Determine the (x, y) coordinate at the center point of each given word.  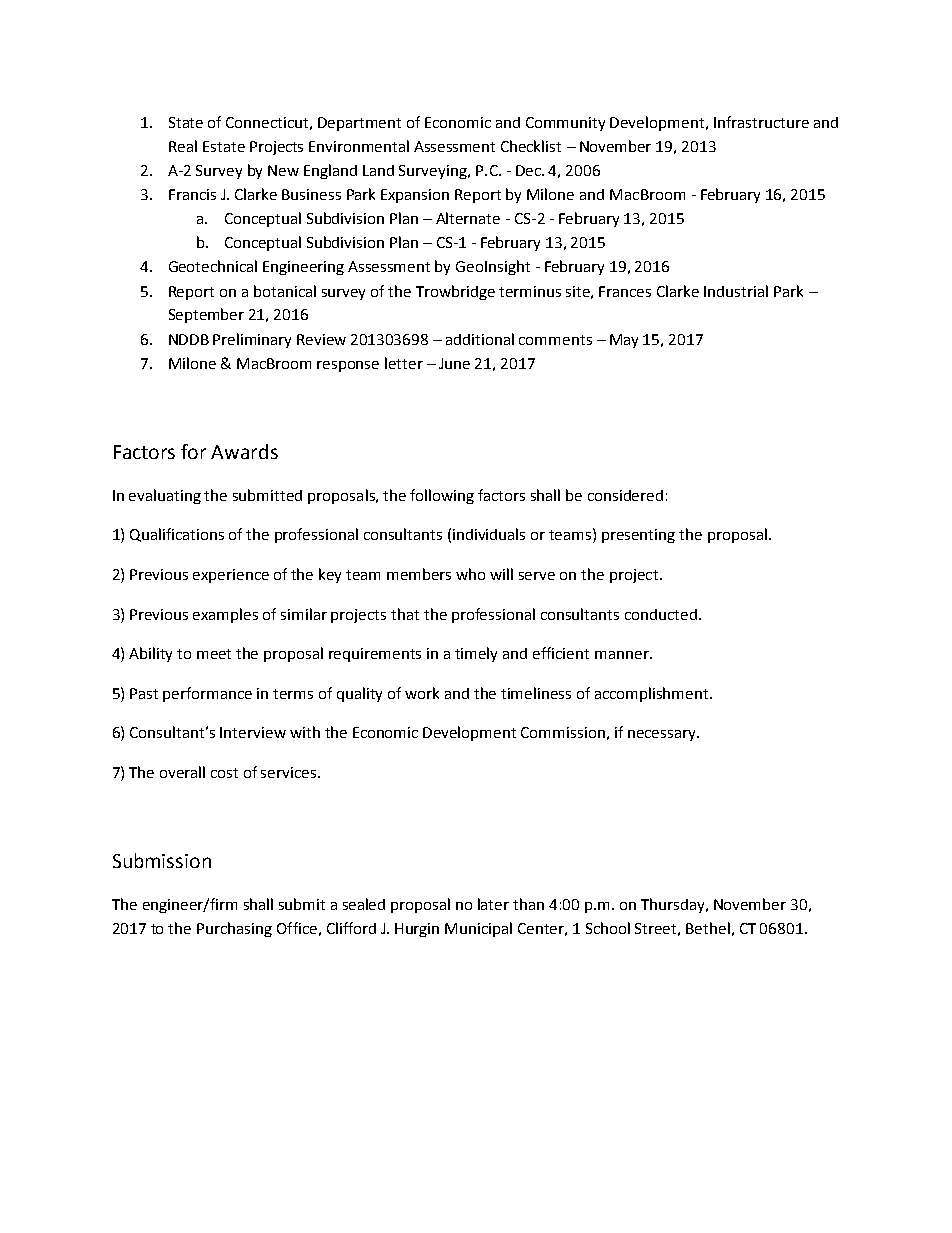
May (624, 341)
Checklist (531, 146)
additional (480, 339)
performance (207, 694)
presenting (638, 536)
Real (183, 146)
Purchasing (234, 929)
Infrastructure (761, 122)
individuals (489, 534)
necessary (663, 735)
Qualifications (177, 535)
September (206, 315)
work (422, 693)
